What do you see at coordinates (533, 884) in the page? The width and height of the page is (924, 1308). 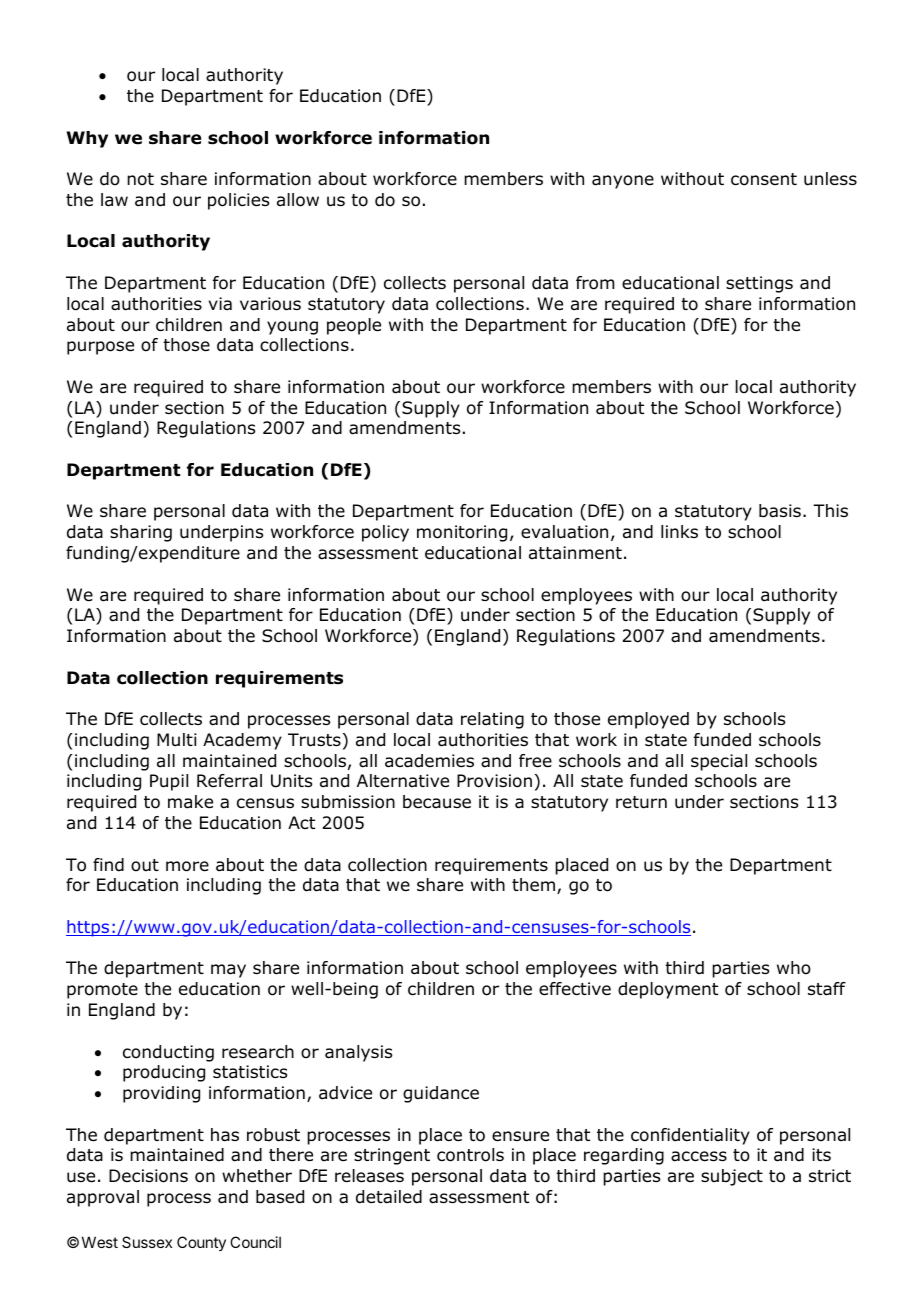 I see `them` at bounding box center [533, 884].
